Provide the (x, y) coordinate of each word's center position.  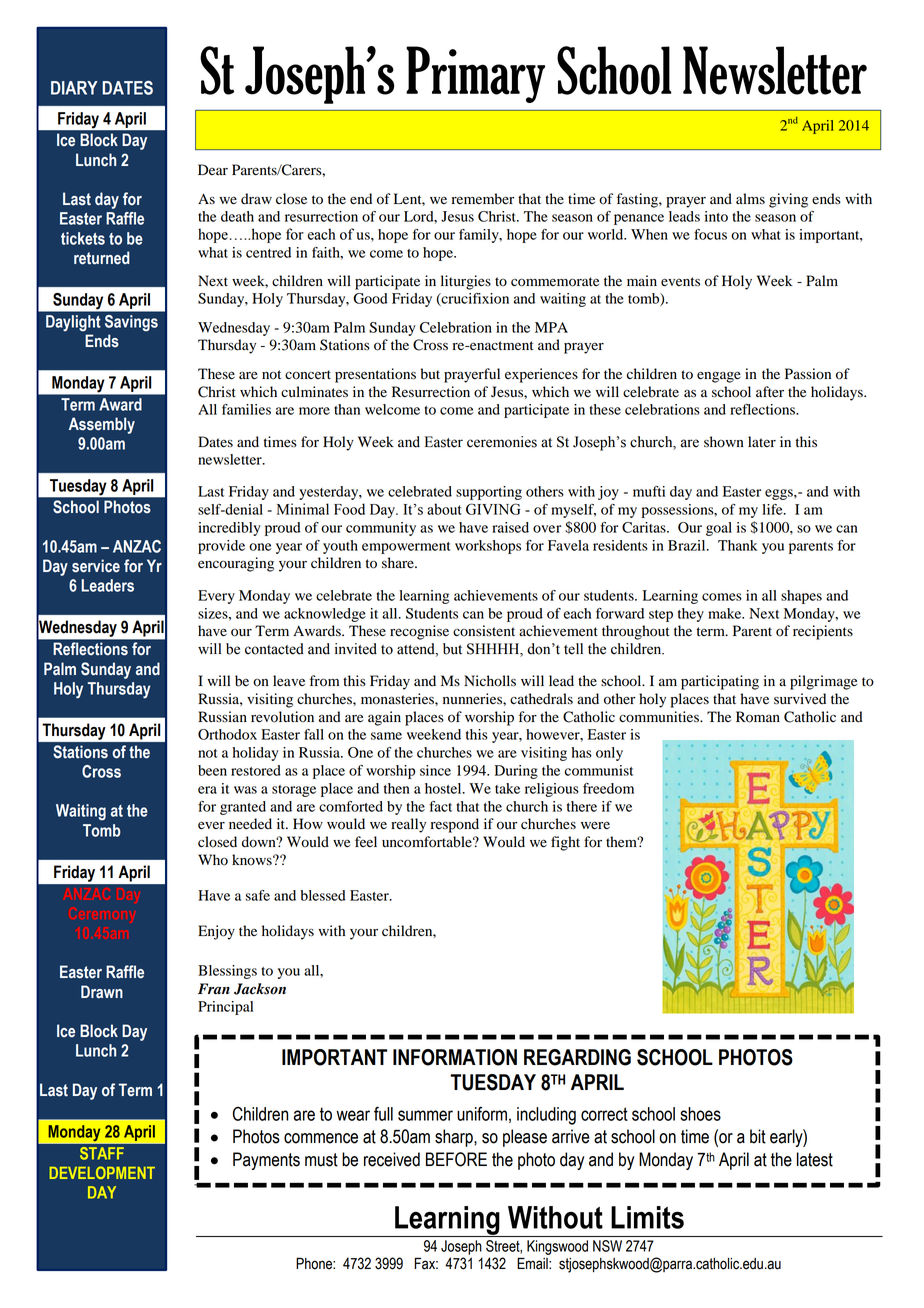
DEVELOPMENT (102, 1172)
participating (720, 682)
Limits (647, 1217)
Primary (475, 74)
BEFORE (456, 1159)
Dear (213, 169)
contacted (274, 649)
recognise (419, 632)
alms (750, 198)
